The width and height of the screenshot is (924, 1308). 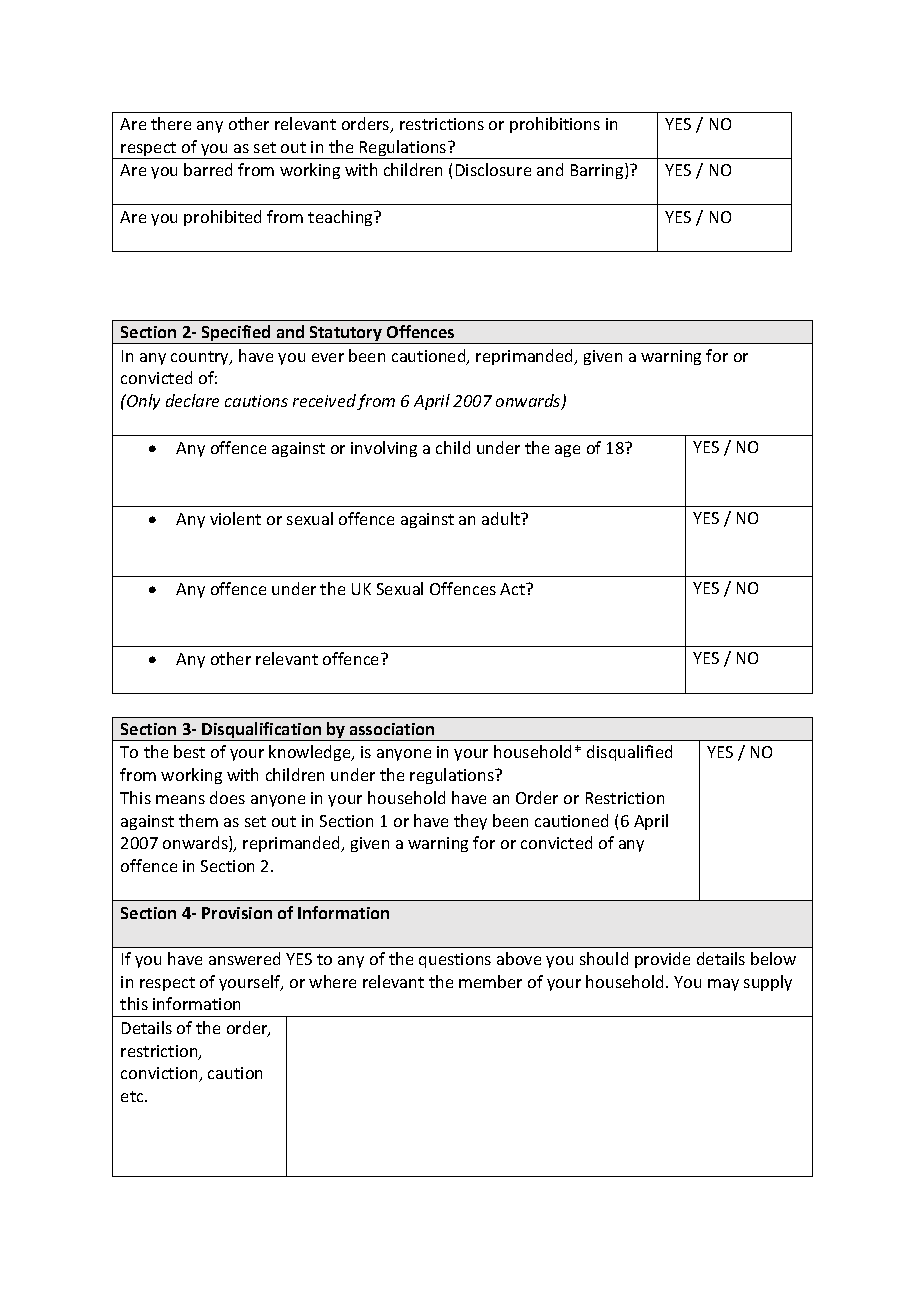 I want to click on violent, so click(x=235, y=518).
